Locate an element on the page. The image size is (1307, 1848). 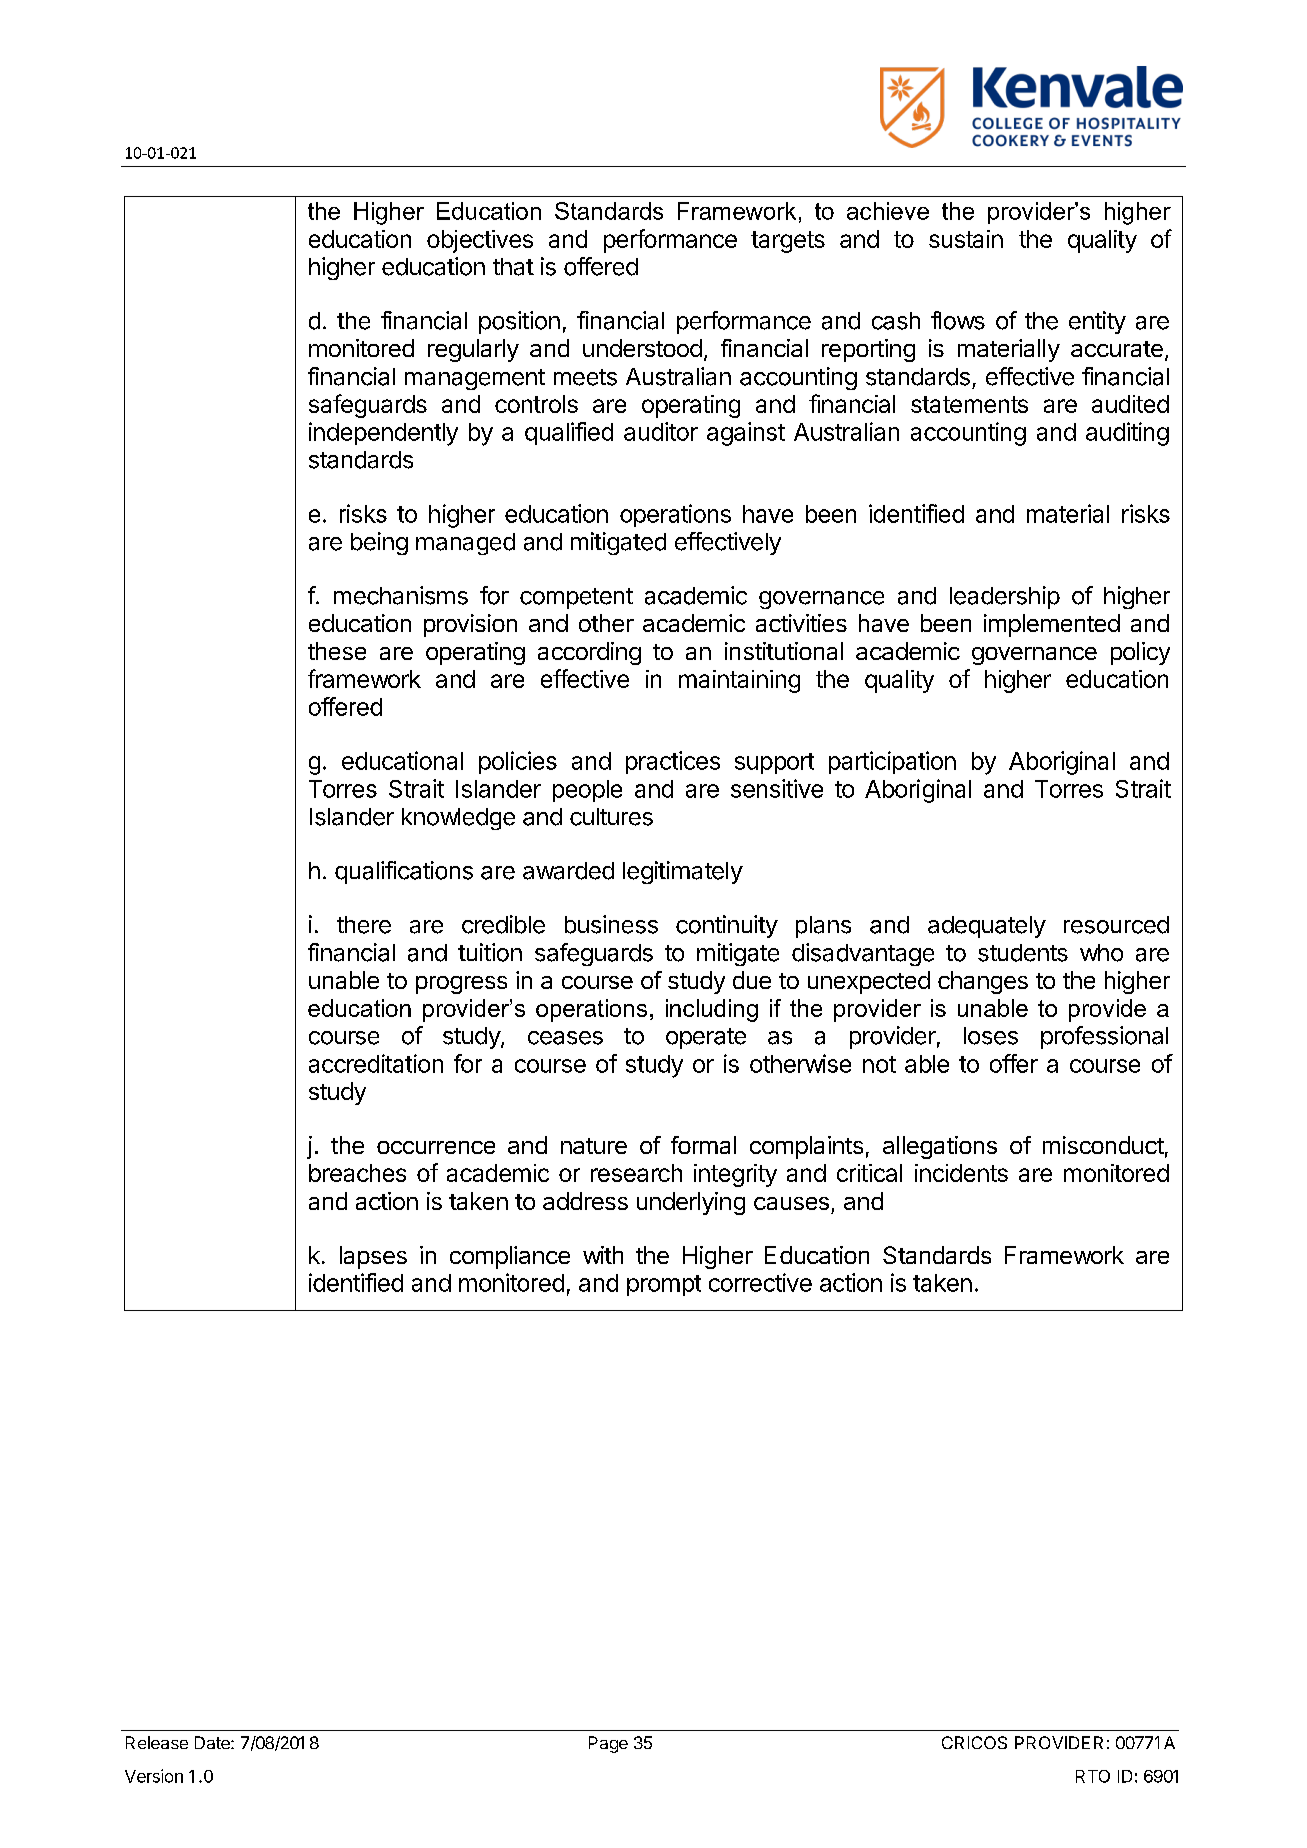
changes is located at coordinates (983, 982).
